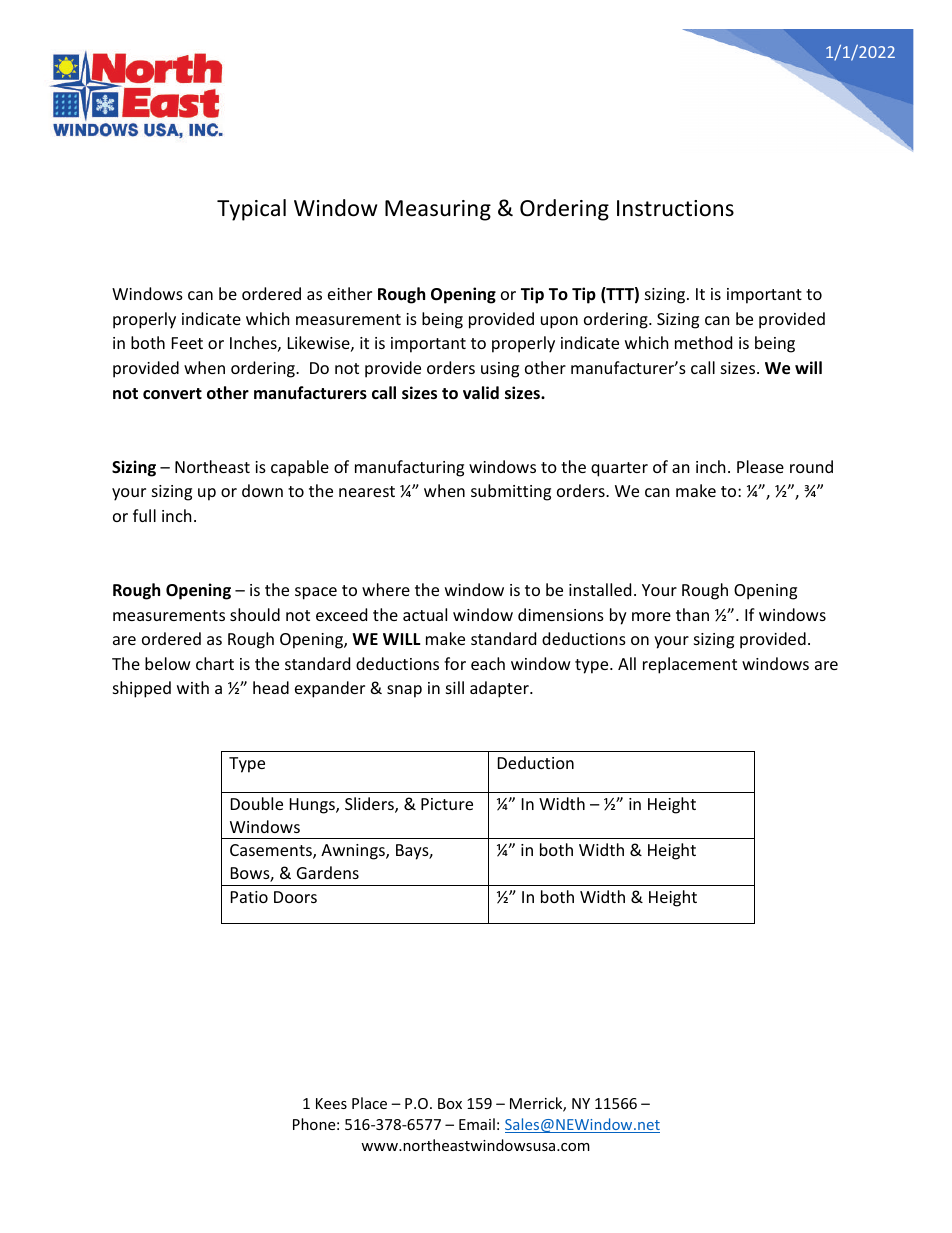  What do you see at coordinates (438, 210) in the page?
I see `Measuring` at bounding box center [438, 210].
